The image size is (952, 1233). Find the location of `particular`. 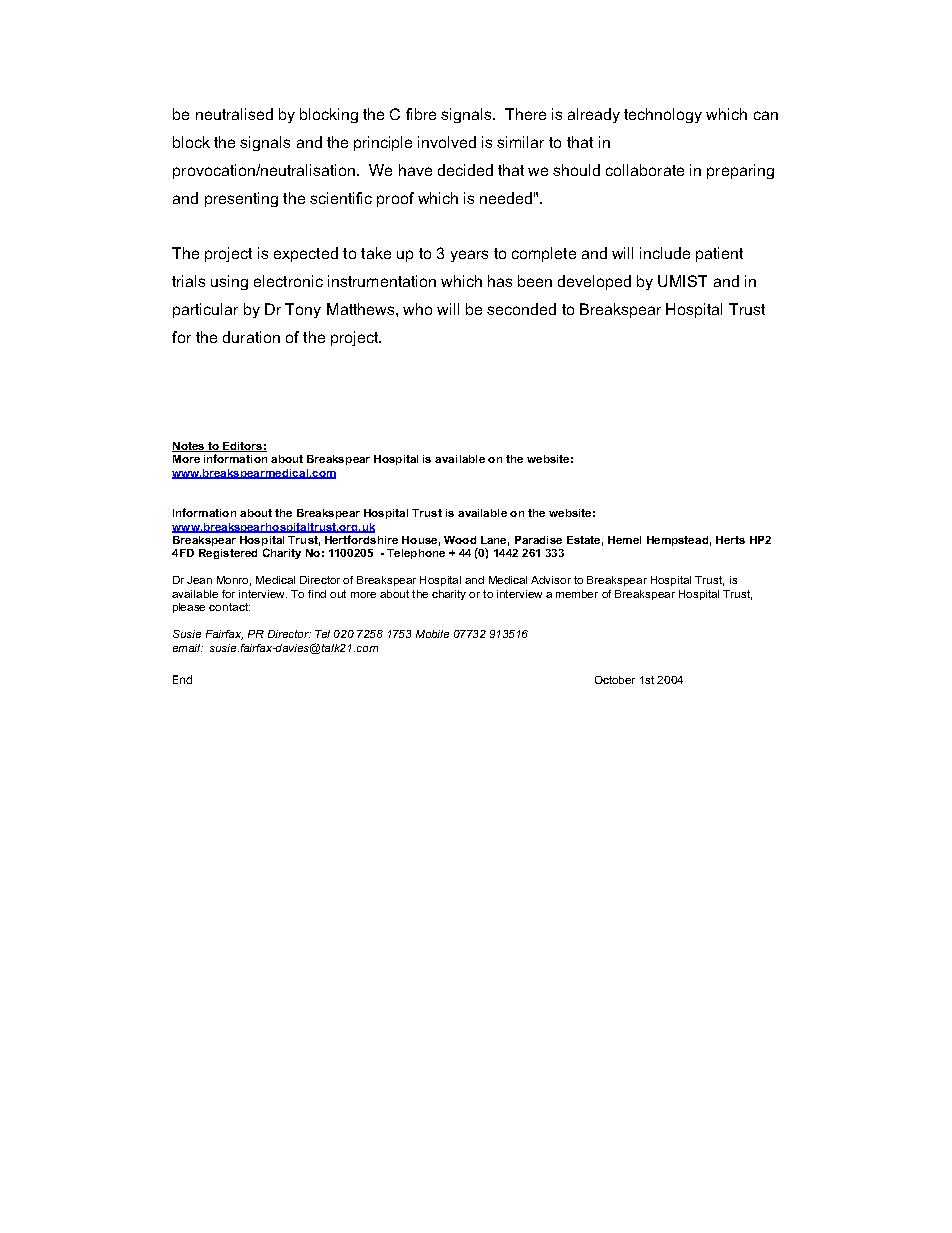

particular is located at coordinates (205, 310).
